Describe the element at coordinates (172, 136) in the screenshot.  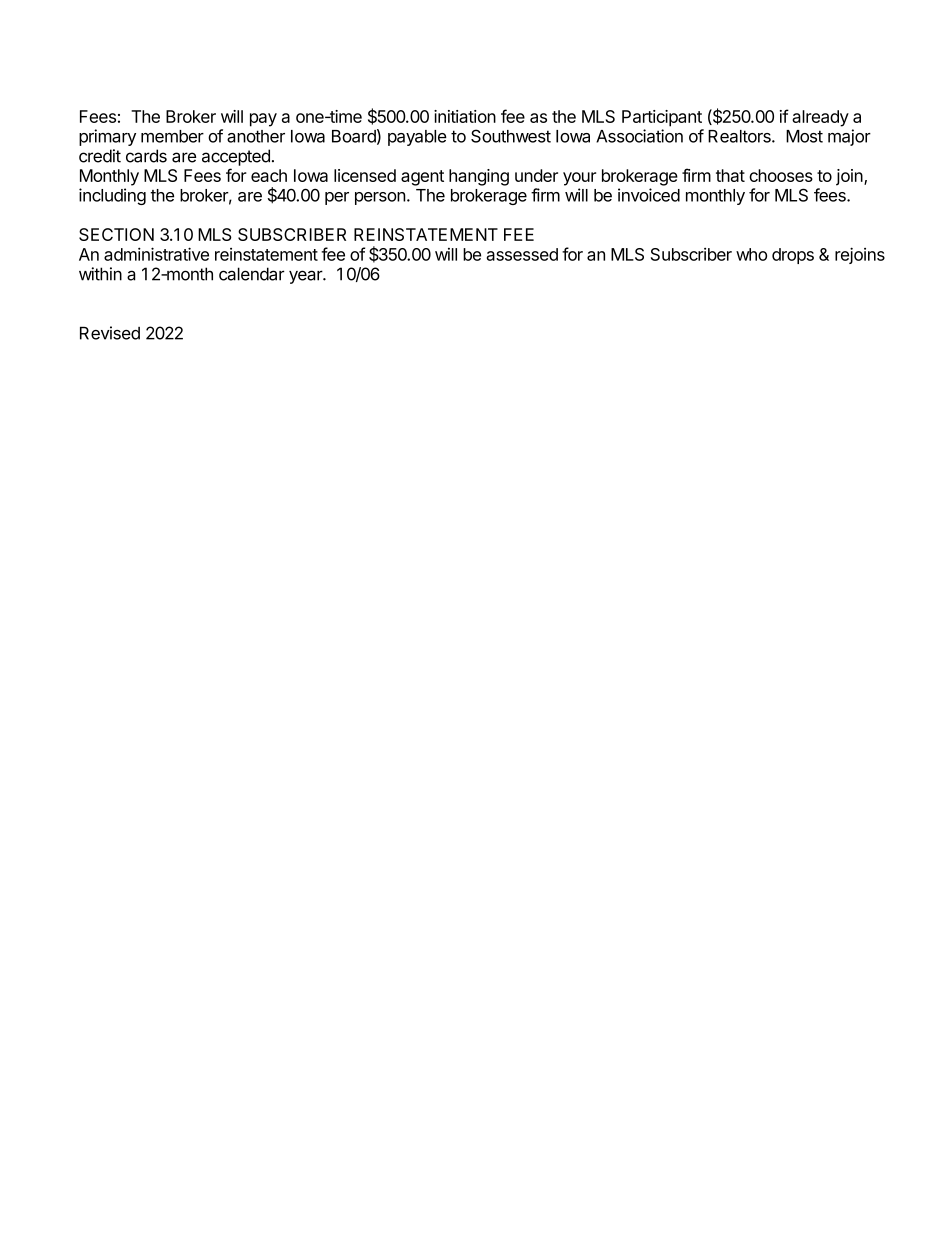
I see `member` at that location.
